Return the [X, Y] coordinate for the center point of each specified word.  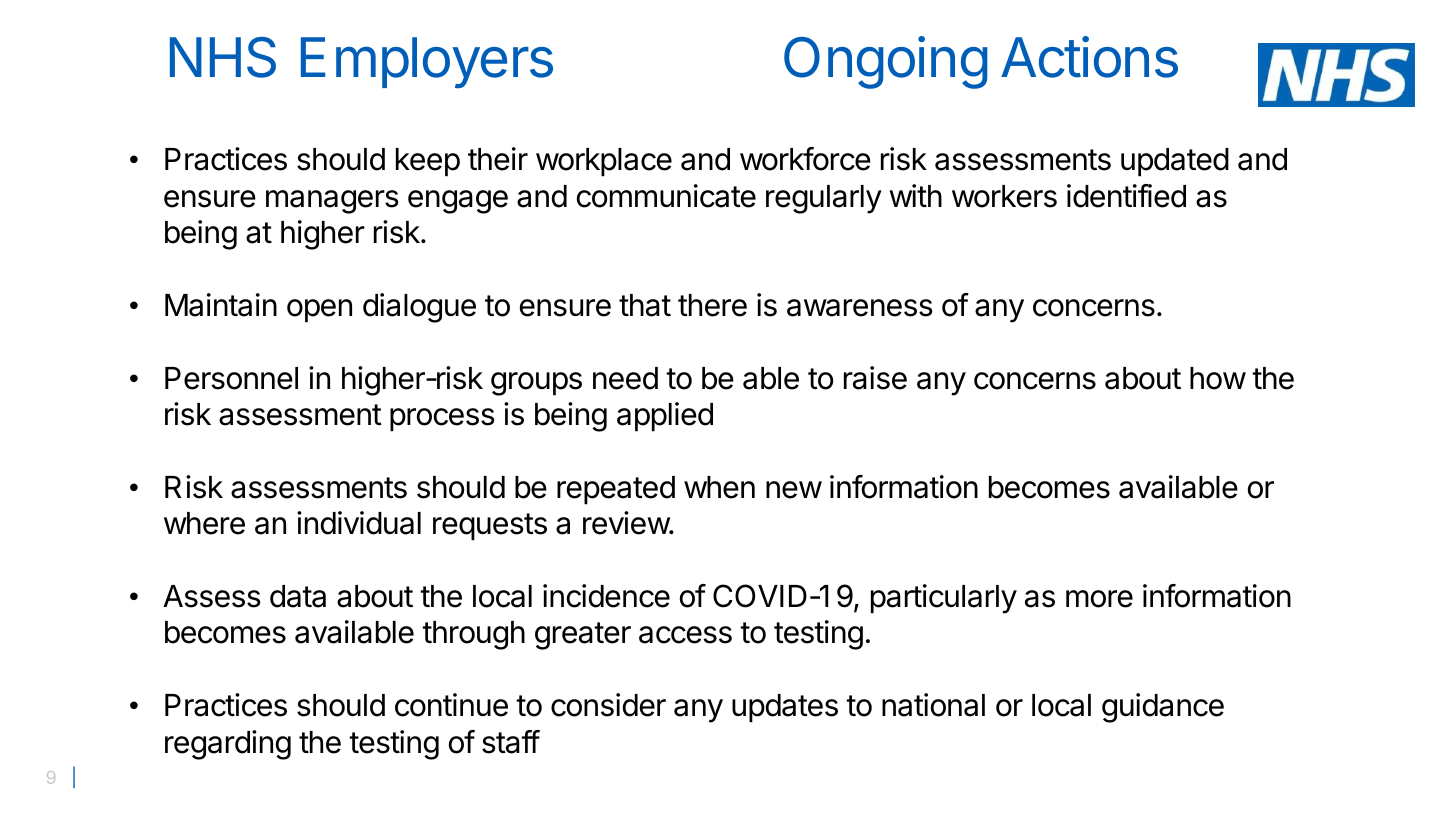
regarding [228, 745]
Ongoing [885, 62]
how [1218, 378]
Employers [427, 63]
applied [665, 417]
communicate [666, 196]
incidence [606, 596]
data [298, 596]
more [1099, 599]
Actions [1089, 57]
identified [1126, 196]
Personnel [231, 378]
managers [332, 202]
